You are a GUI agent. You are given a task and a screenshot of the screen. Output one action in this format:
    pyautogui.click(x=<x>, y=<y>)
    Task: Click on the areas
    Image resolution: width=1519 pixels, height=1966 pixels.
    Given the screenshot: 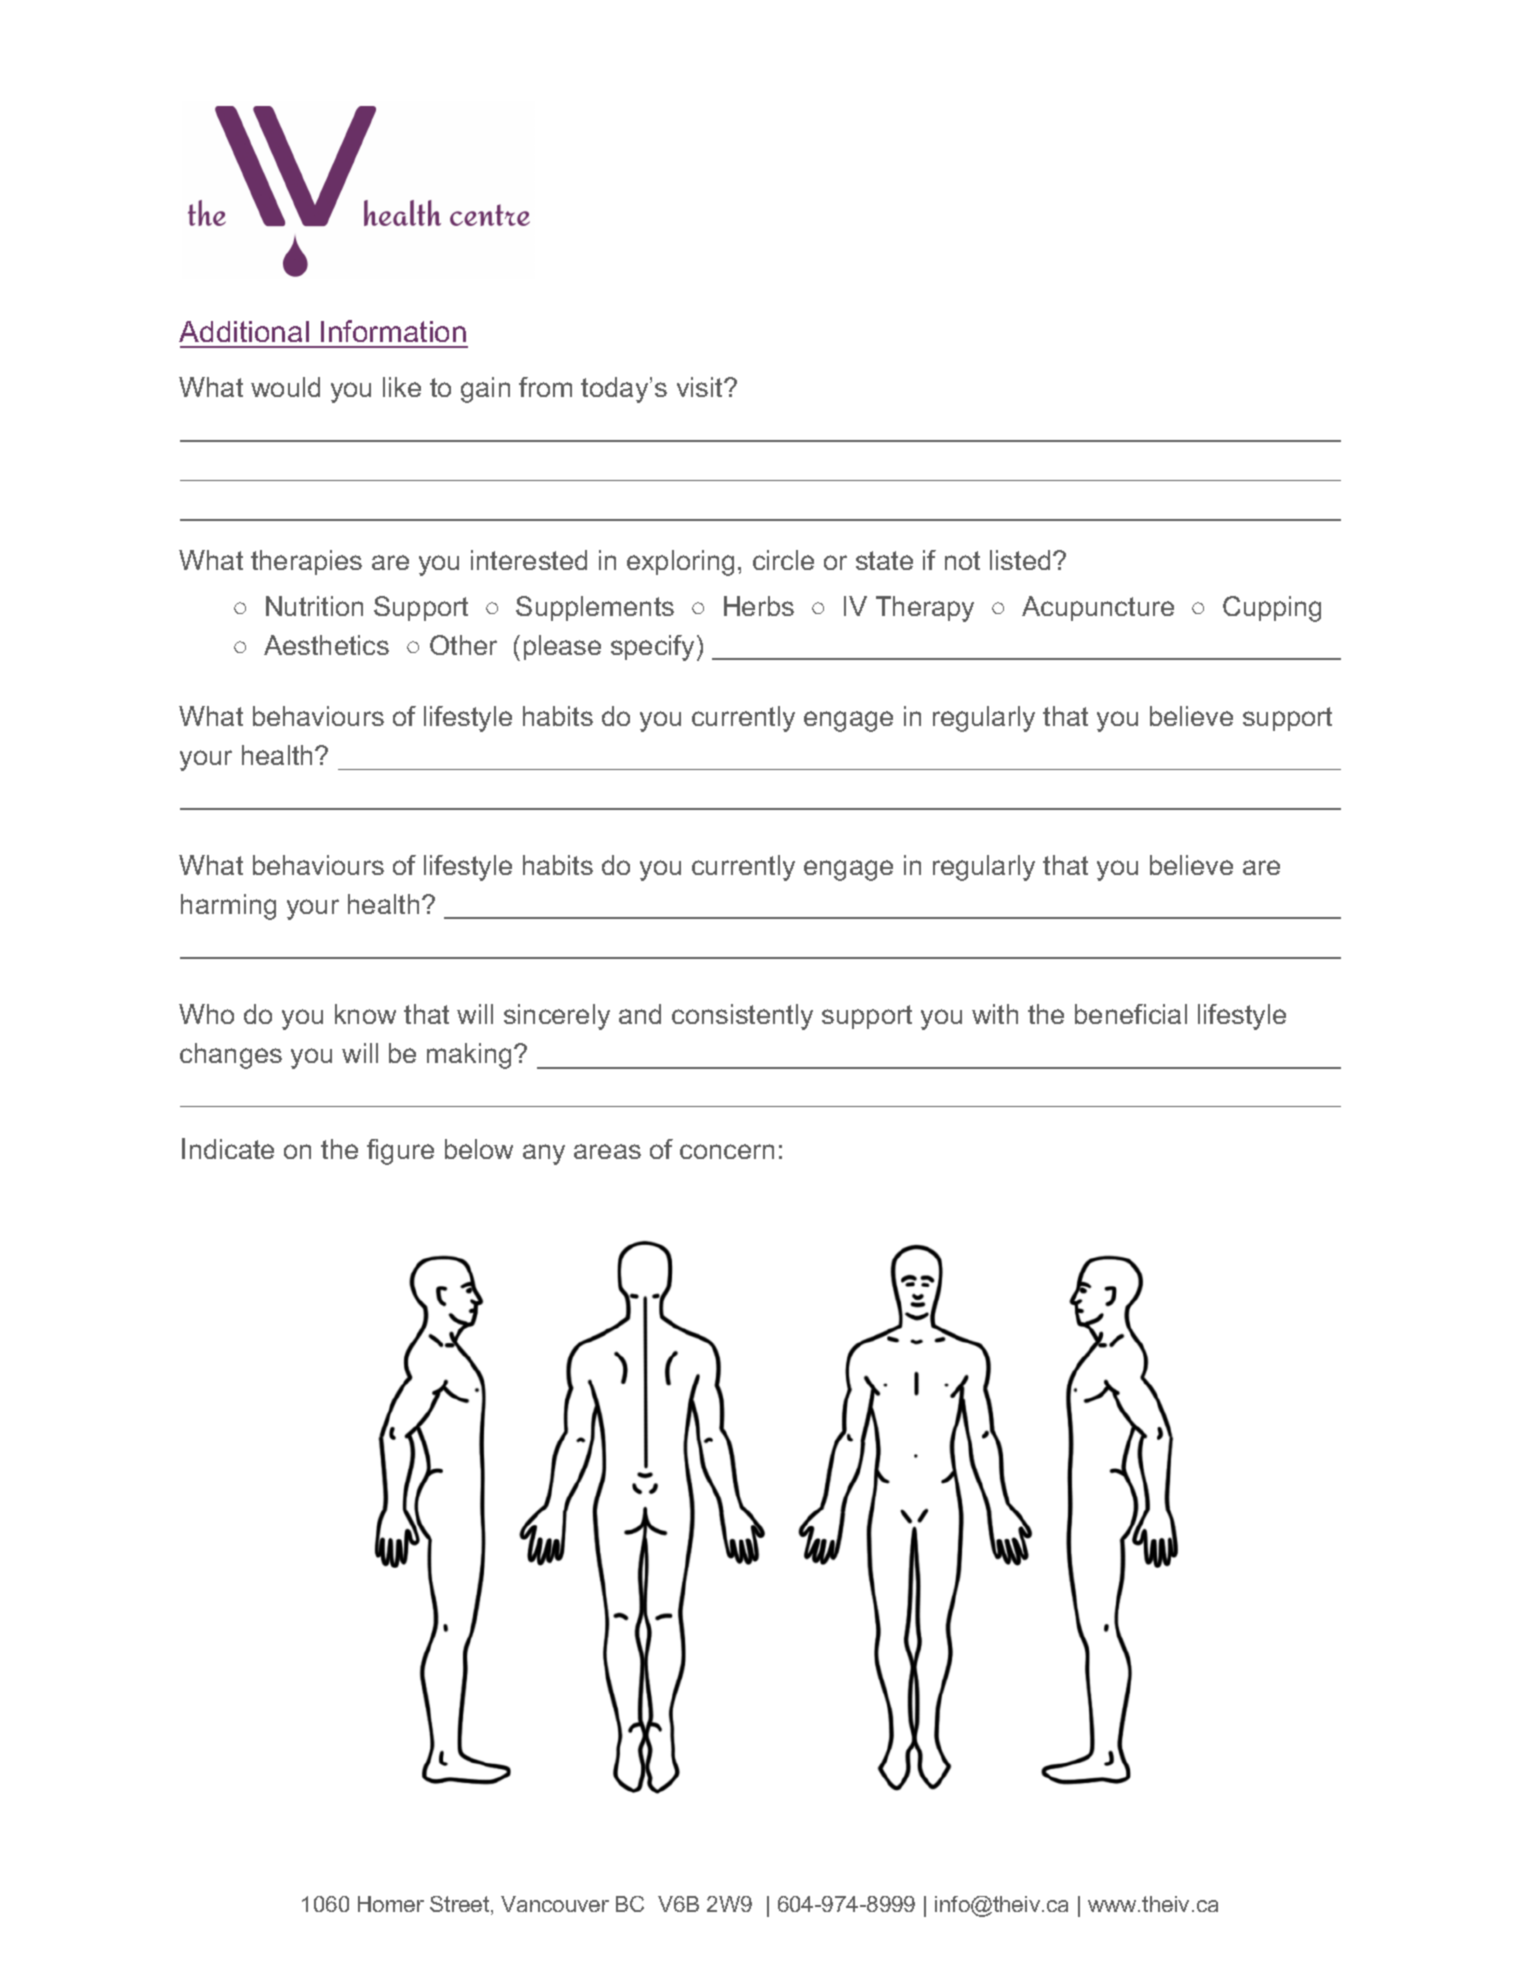 What is the action you would take?
    pyautogui.click(x=607, y=1151)
